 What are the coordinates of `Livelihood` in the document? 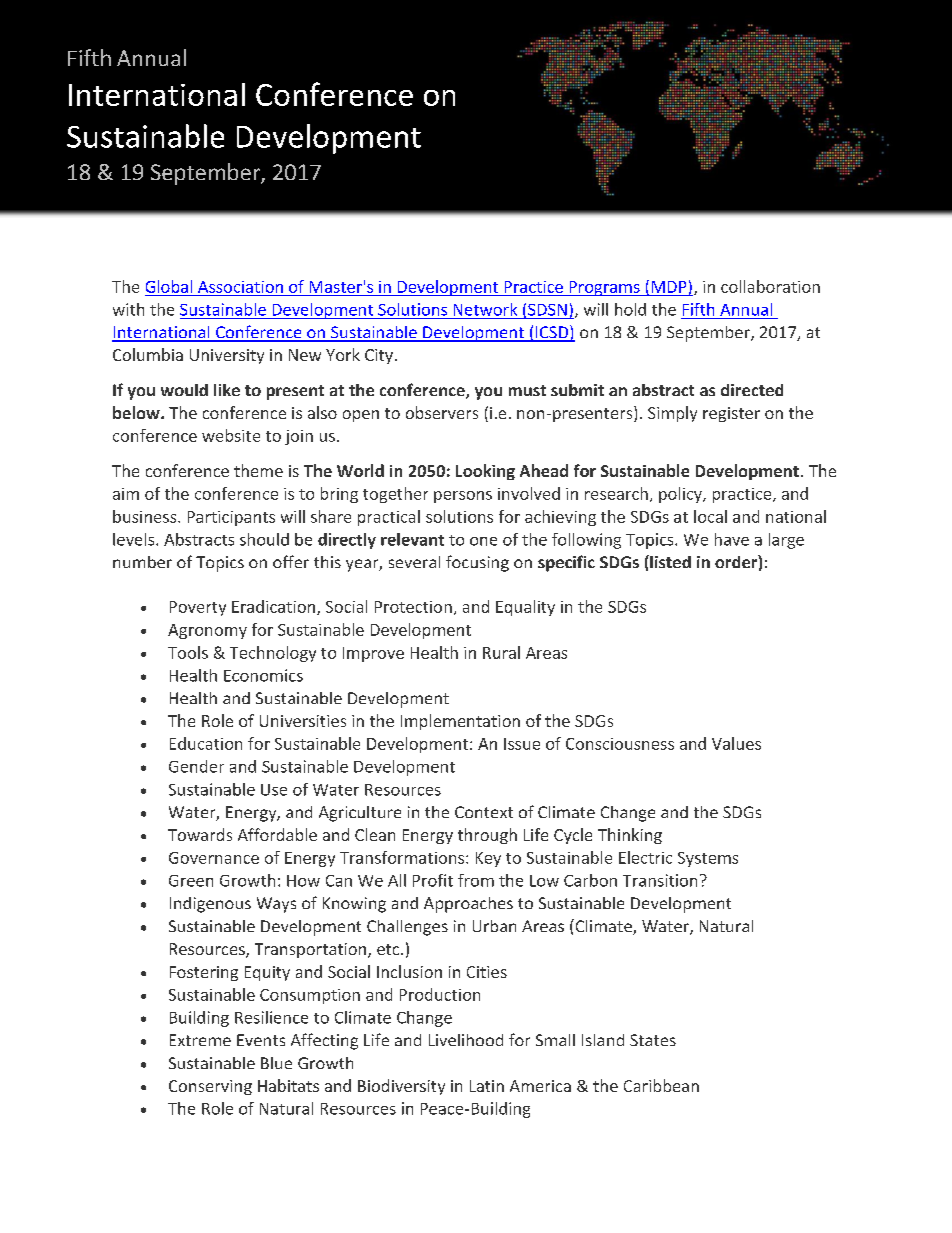 It's located at (466, 1040).
